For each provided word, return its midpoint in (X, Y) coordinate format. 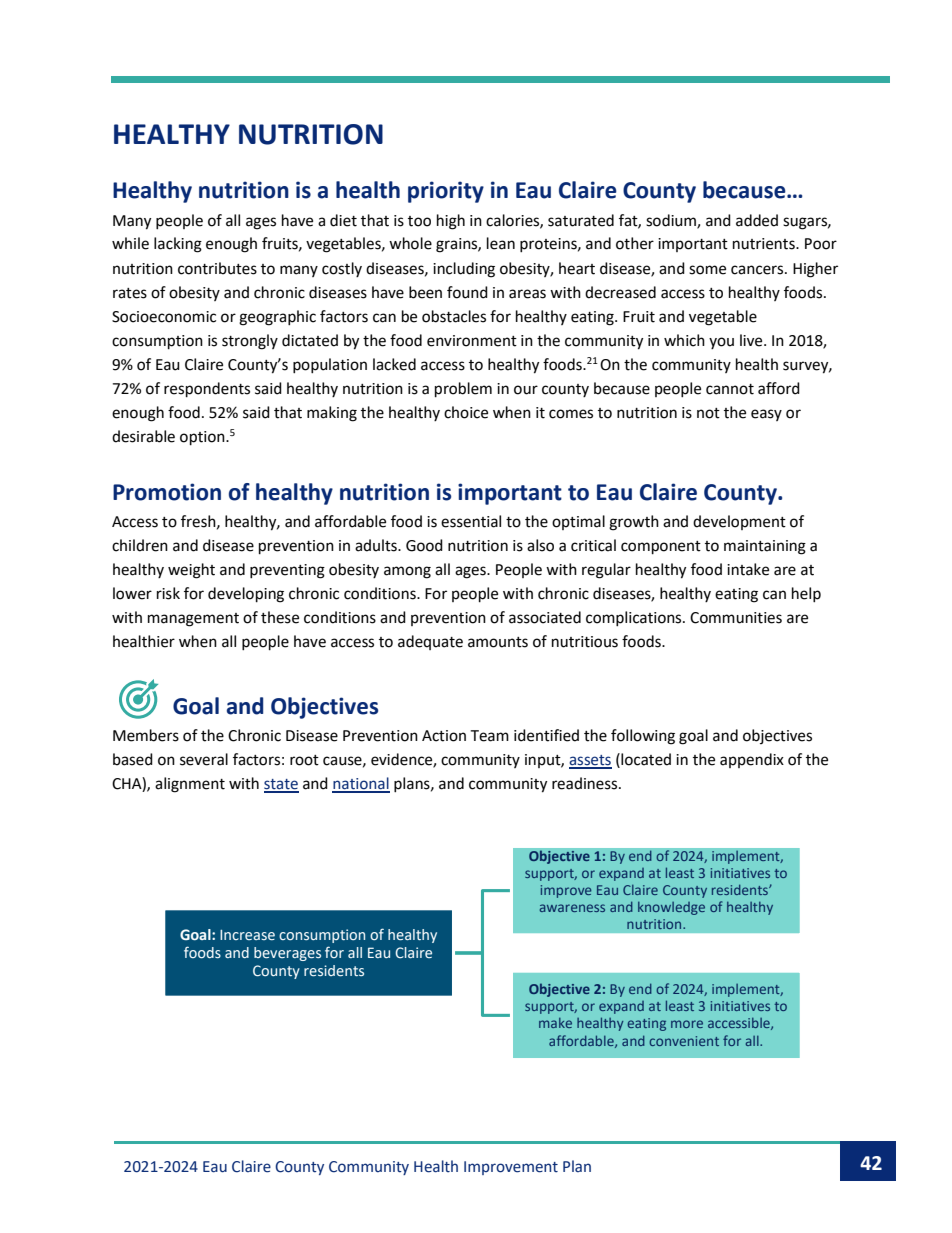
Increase (247, 935)
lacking (178, 245)
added (757, 220)
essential (471, 521)
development (739, 522)
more (687, 1024)
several (204, 759)
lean (501, 243)
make (555, 1023)
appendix (752, 760)
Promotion (167, 492)
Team (489, 736)
